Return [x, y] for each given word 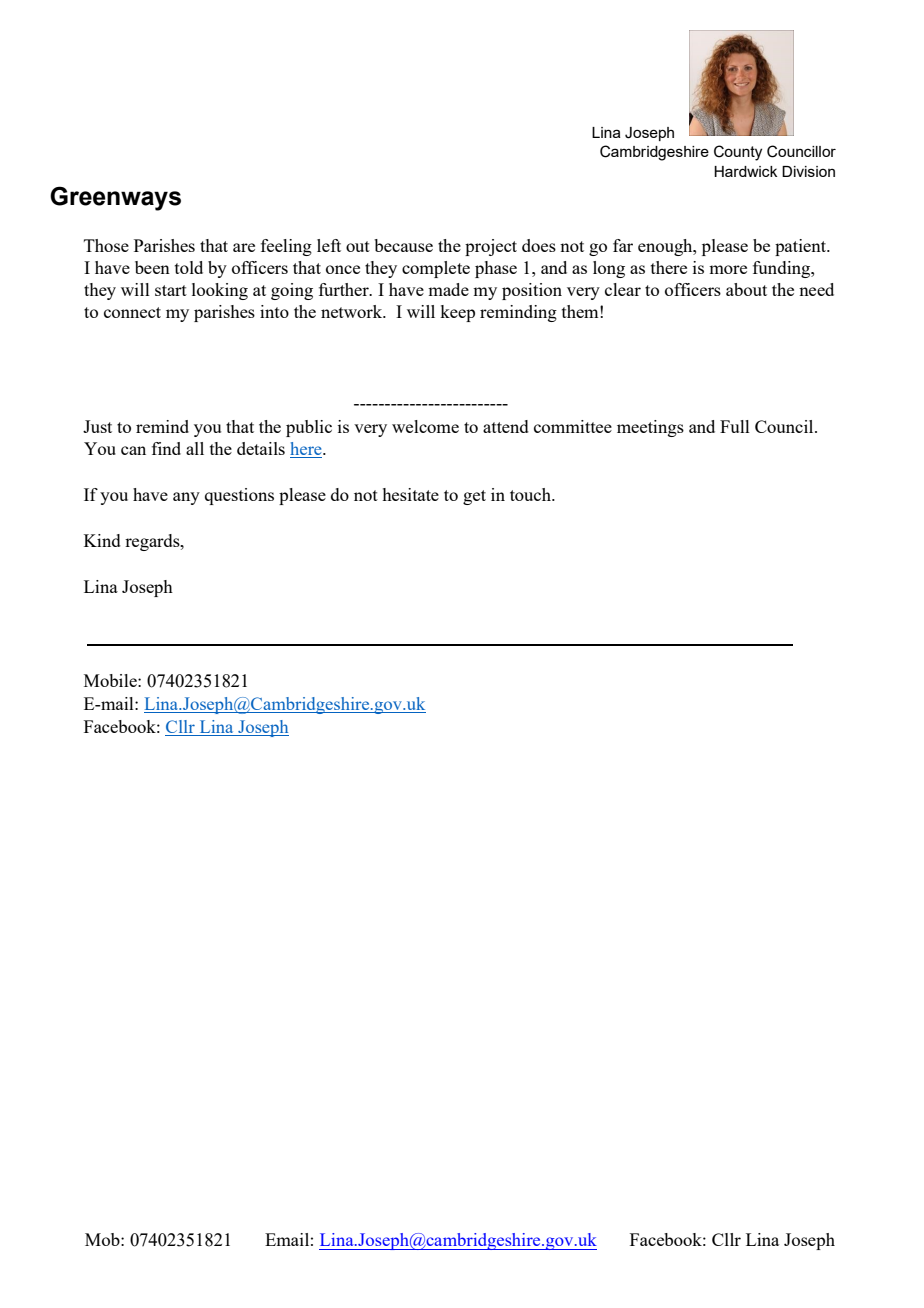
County [738, 153]
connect [132, 312]
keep [457, 313]
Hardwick [745, 171]
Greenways [115, 198]
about [746, 289]
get [474, 497]
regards [153, 542]
